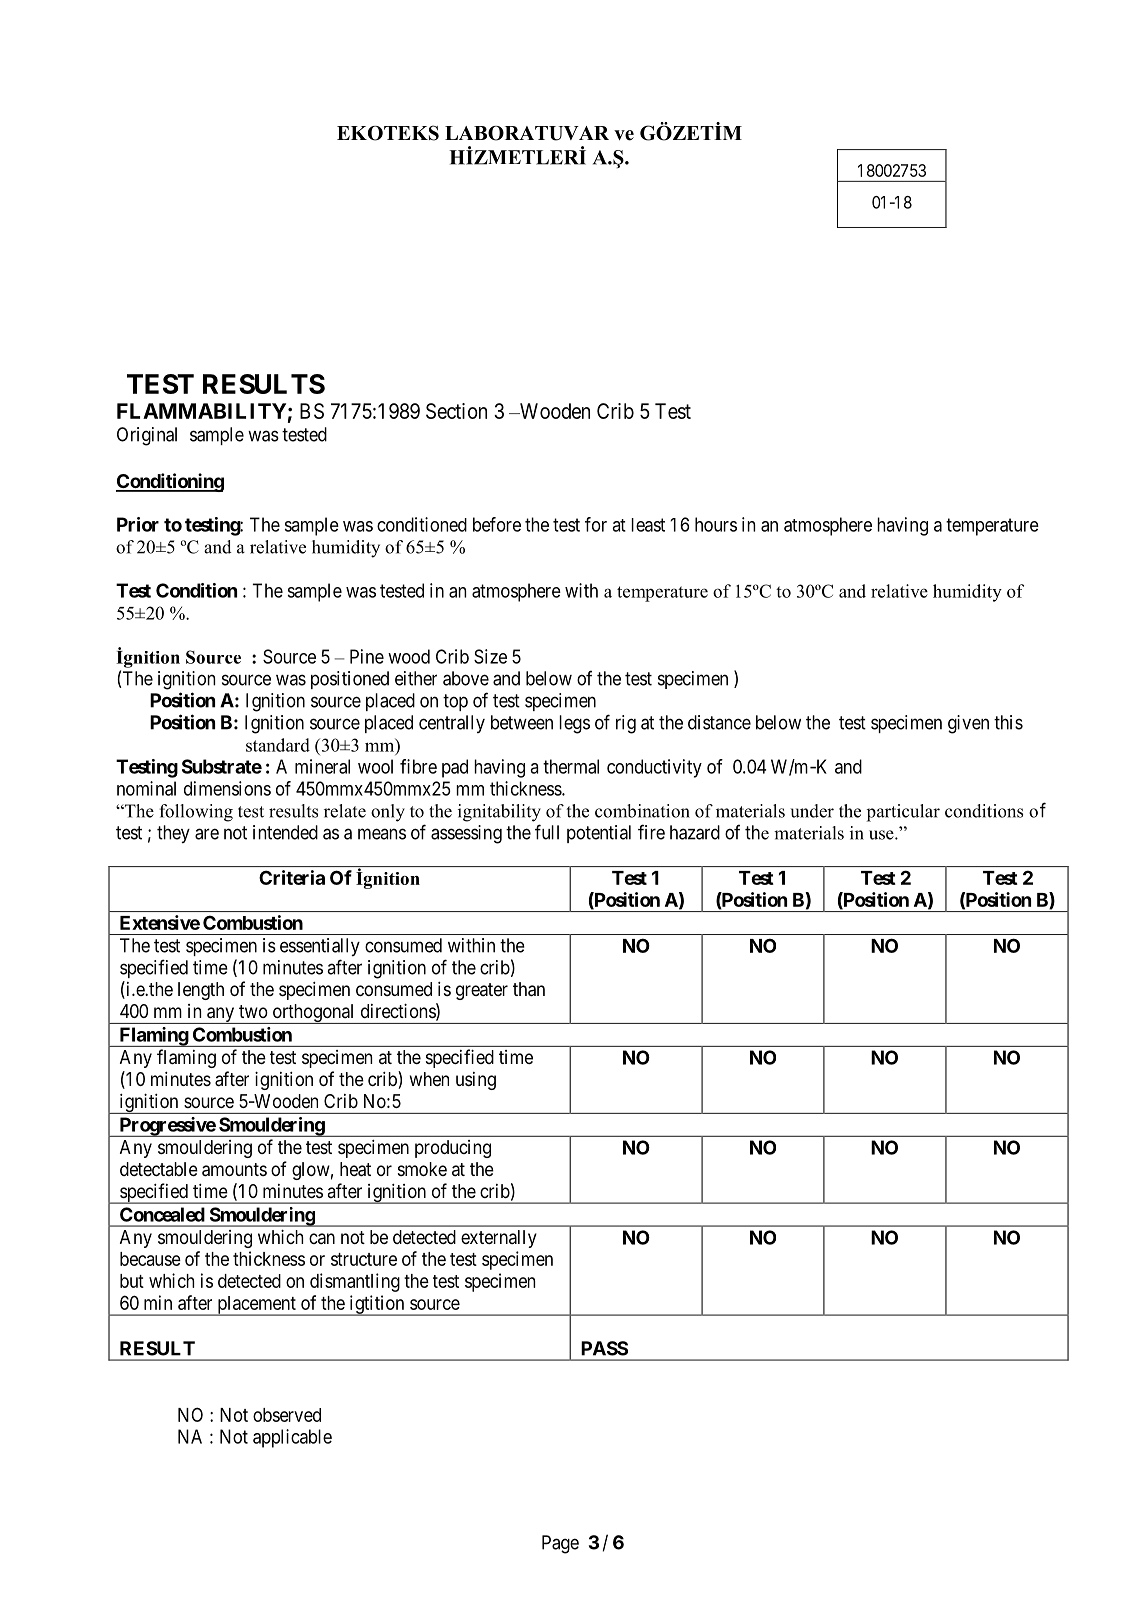 This page has height=1610, width=1138. Describe the element at coordinates (227, 788) in the page. I see `dimensions` at that location.
